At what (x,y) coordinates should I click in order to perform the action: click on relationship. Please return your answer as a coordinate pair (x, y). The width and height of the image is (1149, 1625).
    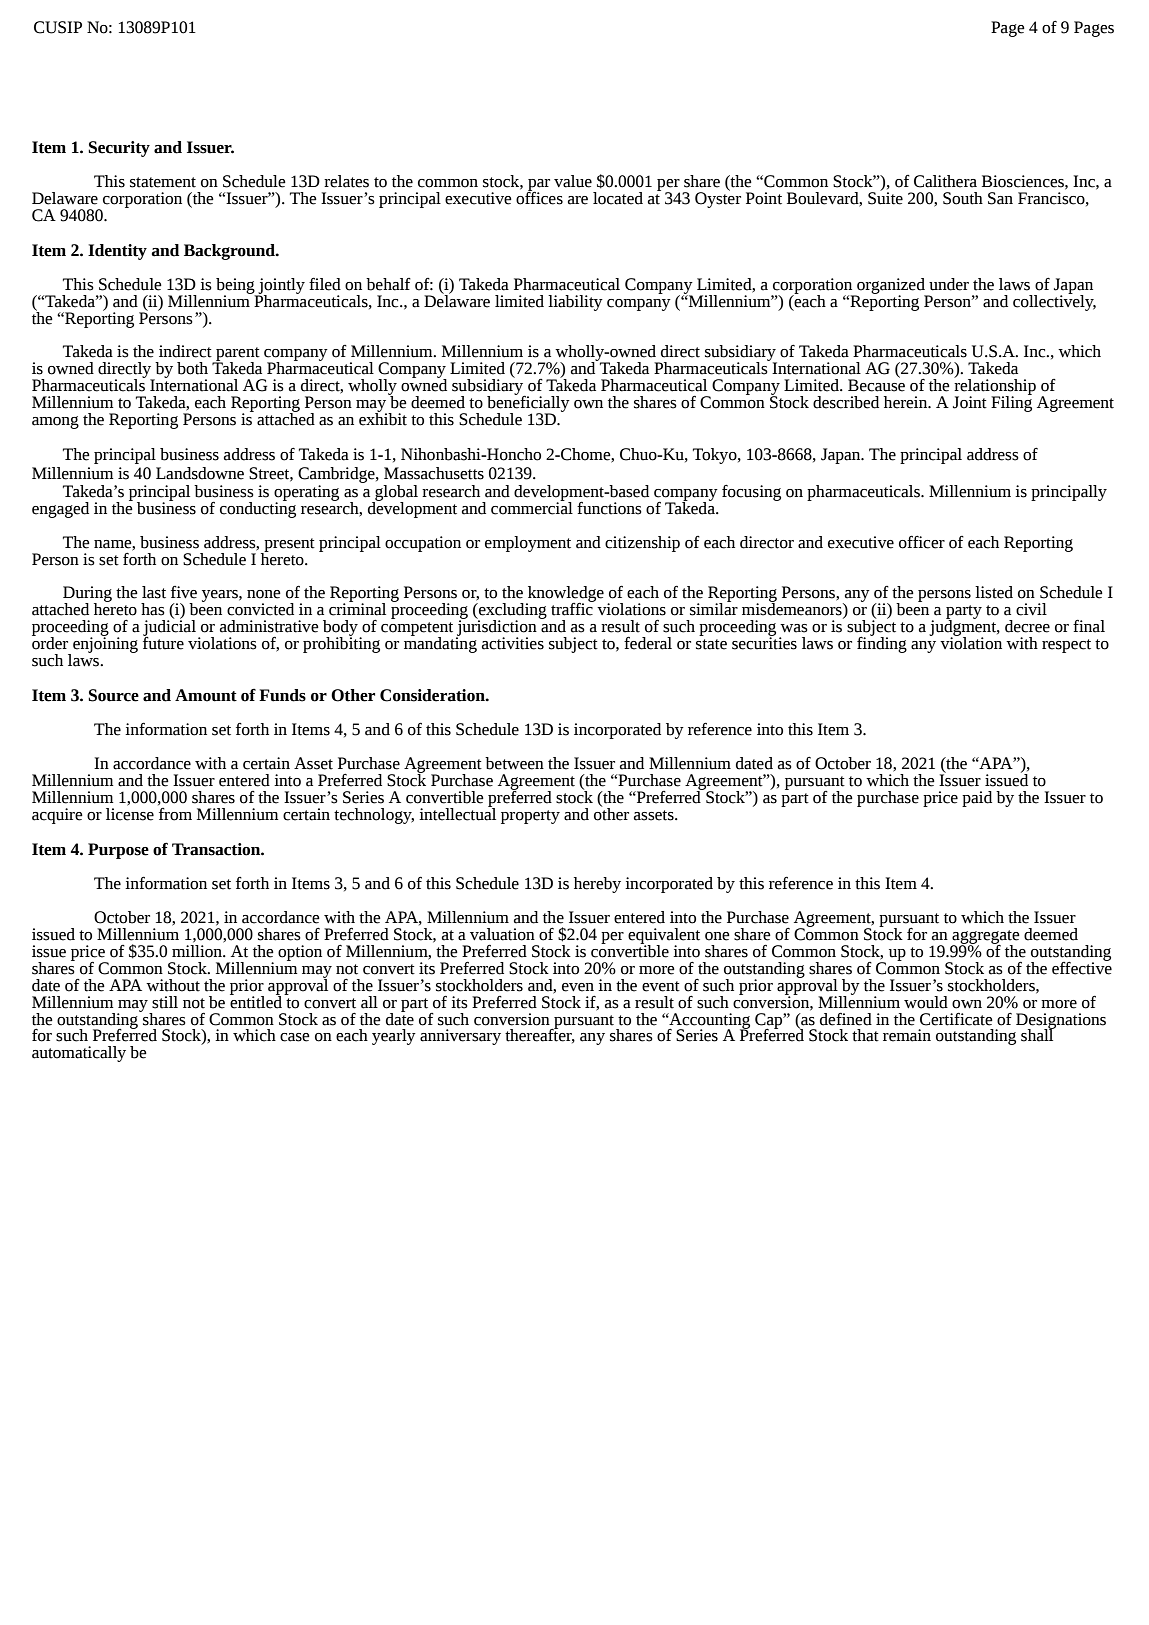
    Looking at the image, I should click on (995, 387).
